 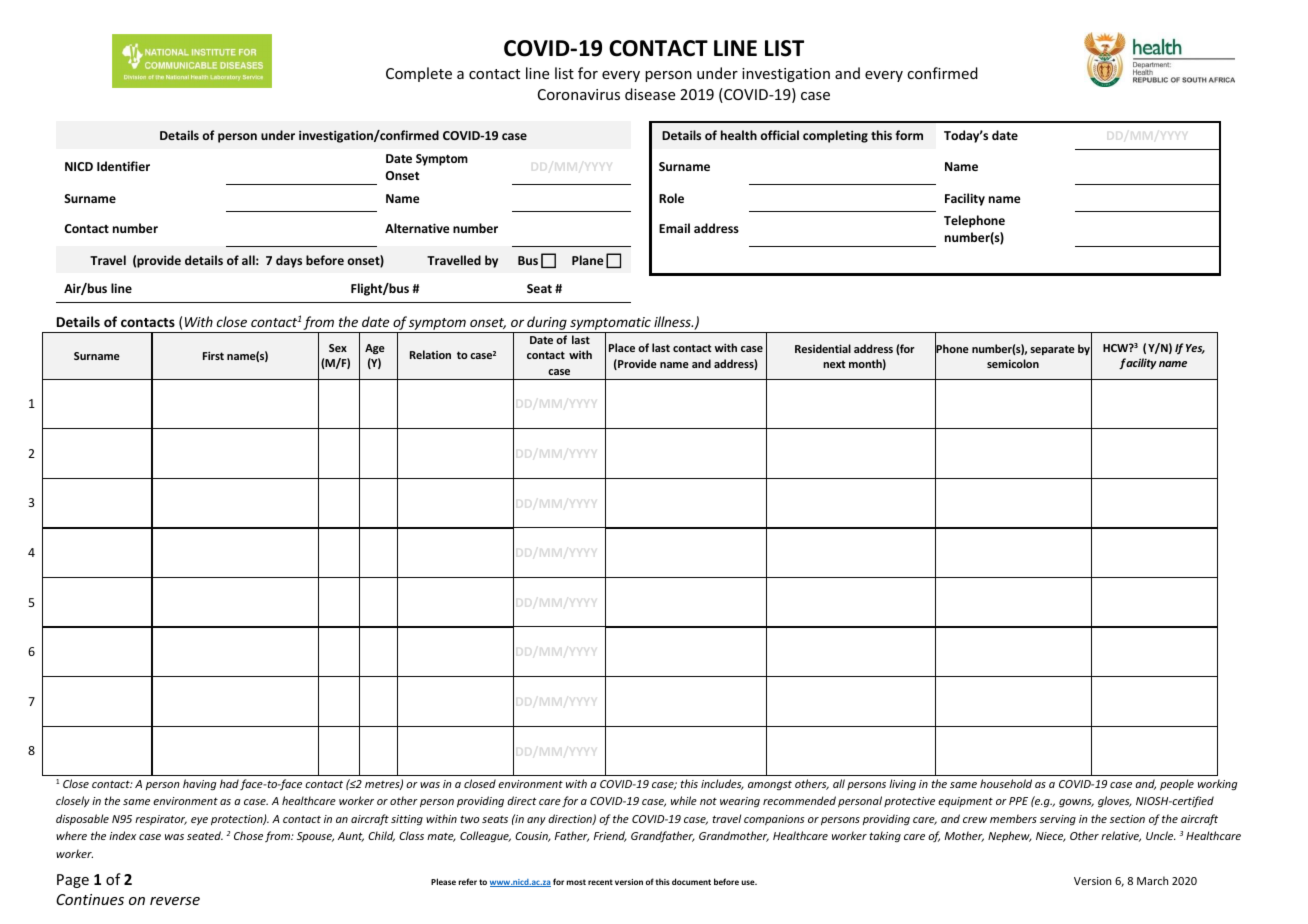 What do you see at coordinates (200, 785) in the image?
I see `having` at bounding box center [200, 785].
